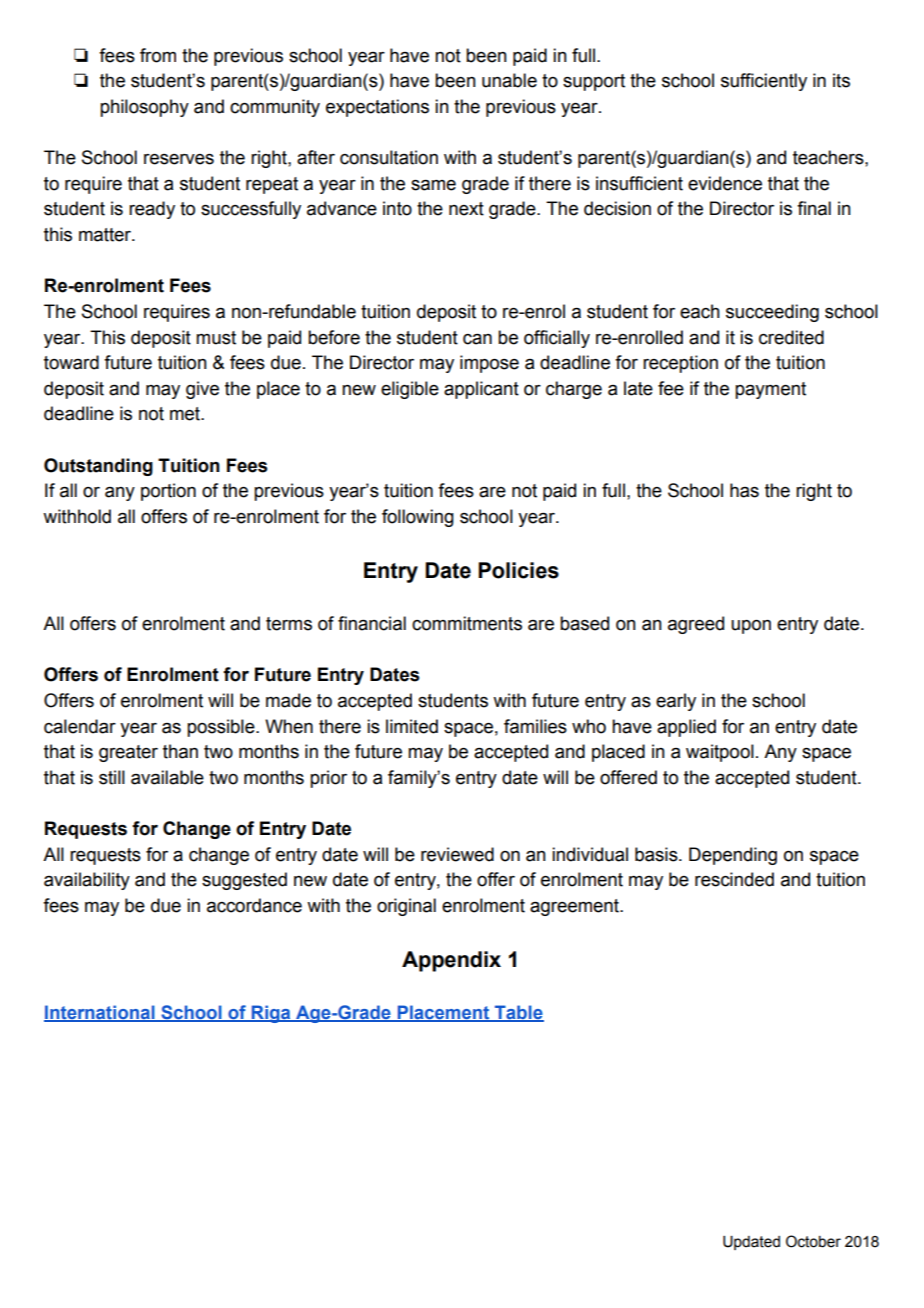 This screenshot has width=924, height=1308. I want to click on sufficiently, so click(764, 82).
